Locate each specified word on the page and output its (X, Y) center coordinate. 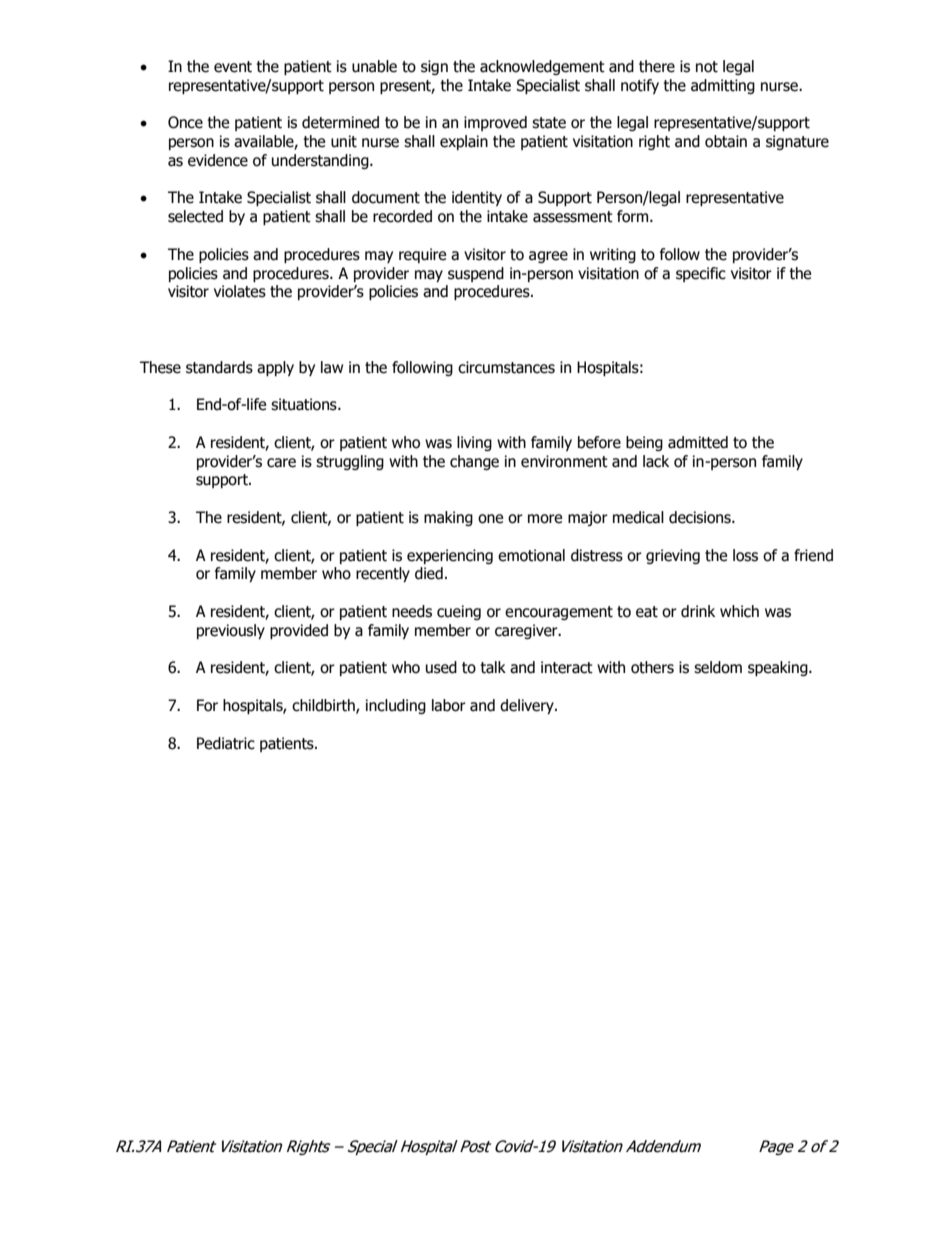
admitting (723, 86)
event (233, 67)
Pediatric (226, 743)
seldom (718, 667)
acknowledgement (542, 67)
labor (449, 705)
